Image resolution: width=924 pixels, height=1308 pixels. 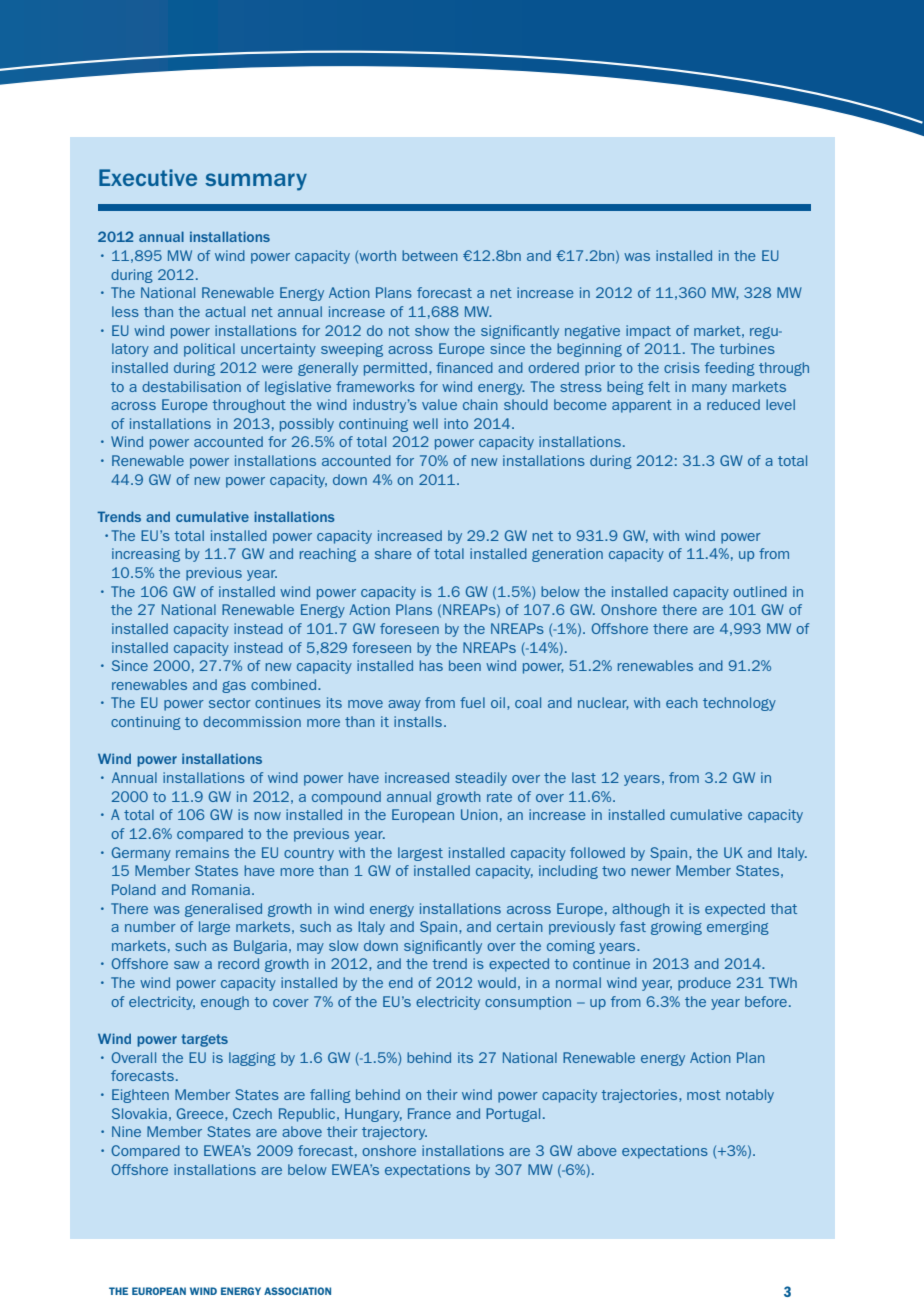 I want to click on impact, so click(x=648, y=332).
